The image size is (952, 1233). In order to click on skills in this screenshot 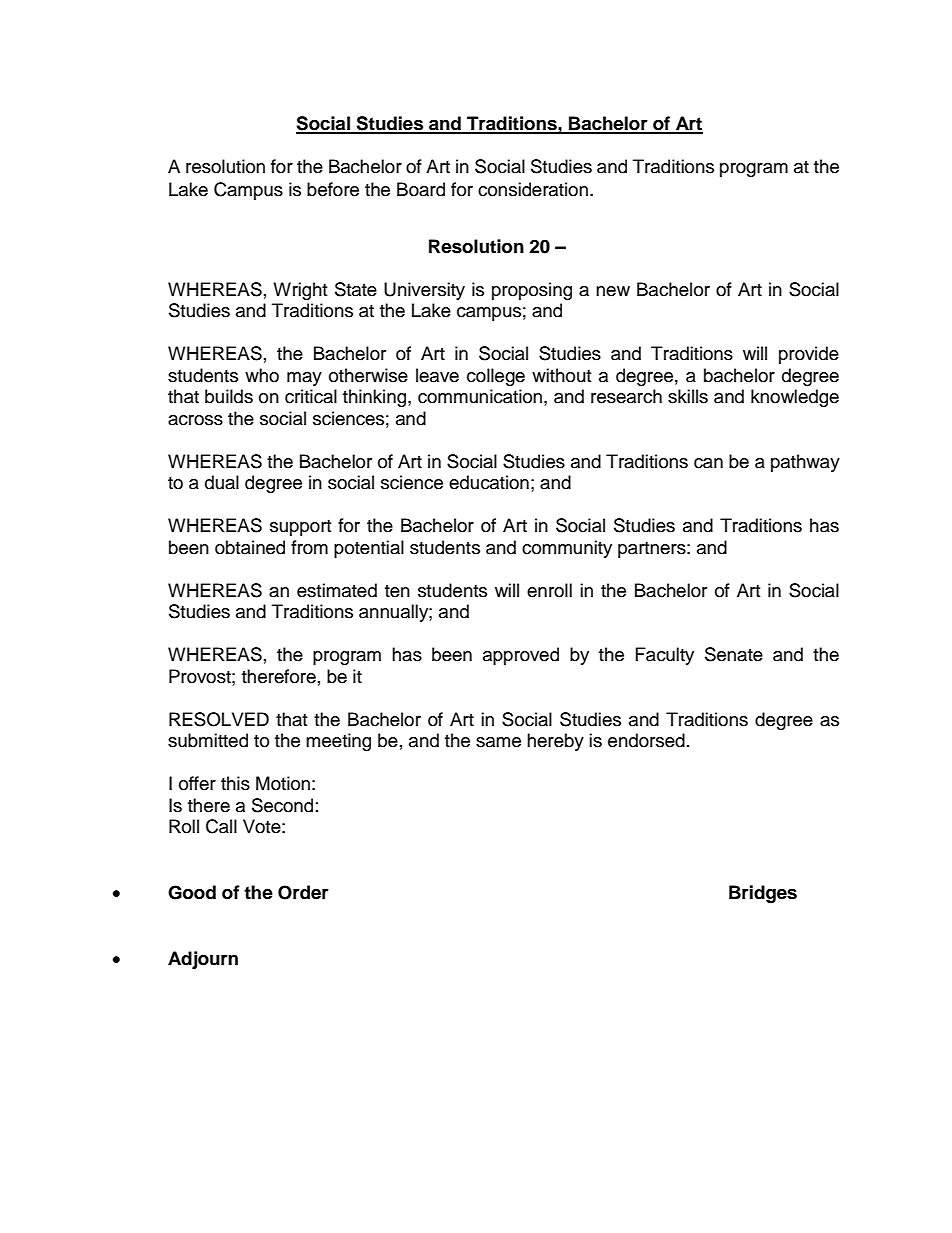, I will do `click(688, 396)`.
